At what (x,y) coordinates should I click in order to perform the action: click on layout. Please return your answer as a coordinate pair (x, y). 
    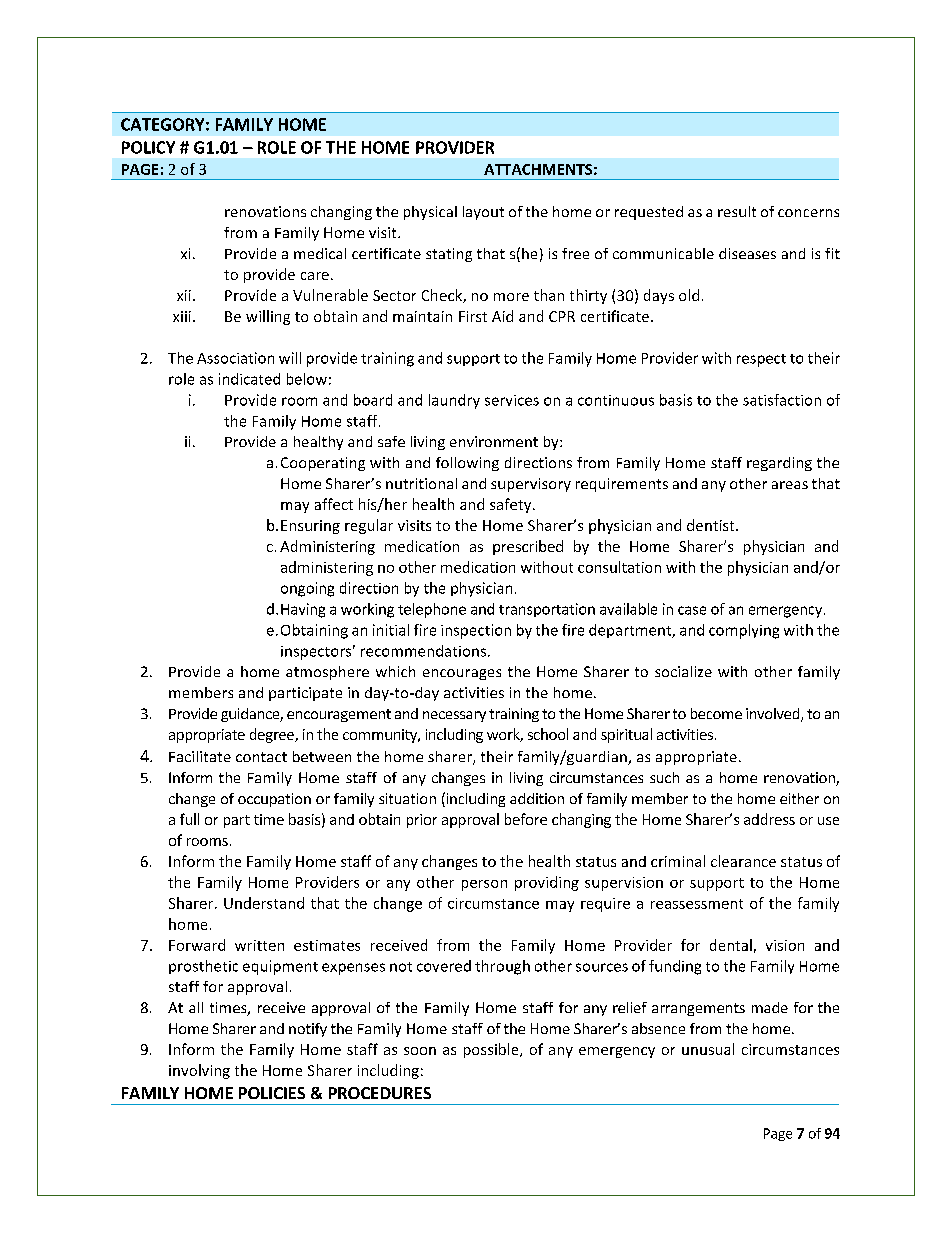
    Looking at the image, I should click on (483, 213).
